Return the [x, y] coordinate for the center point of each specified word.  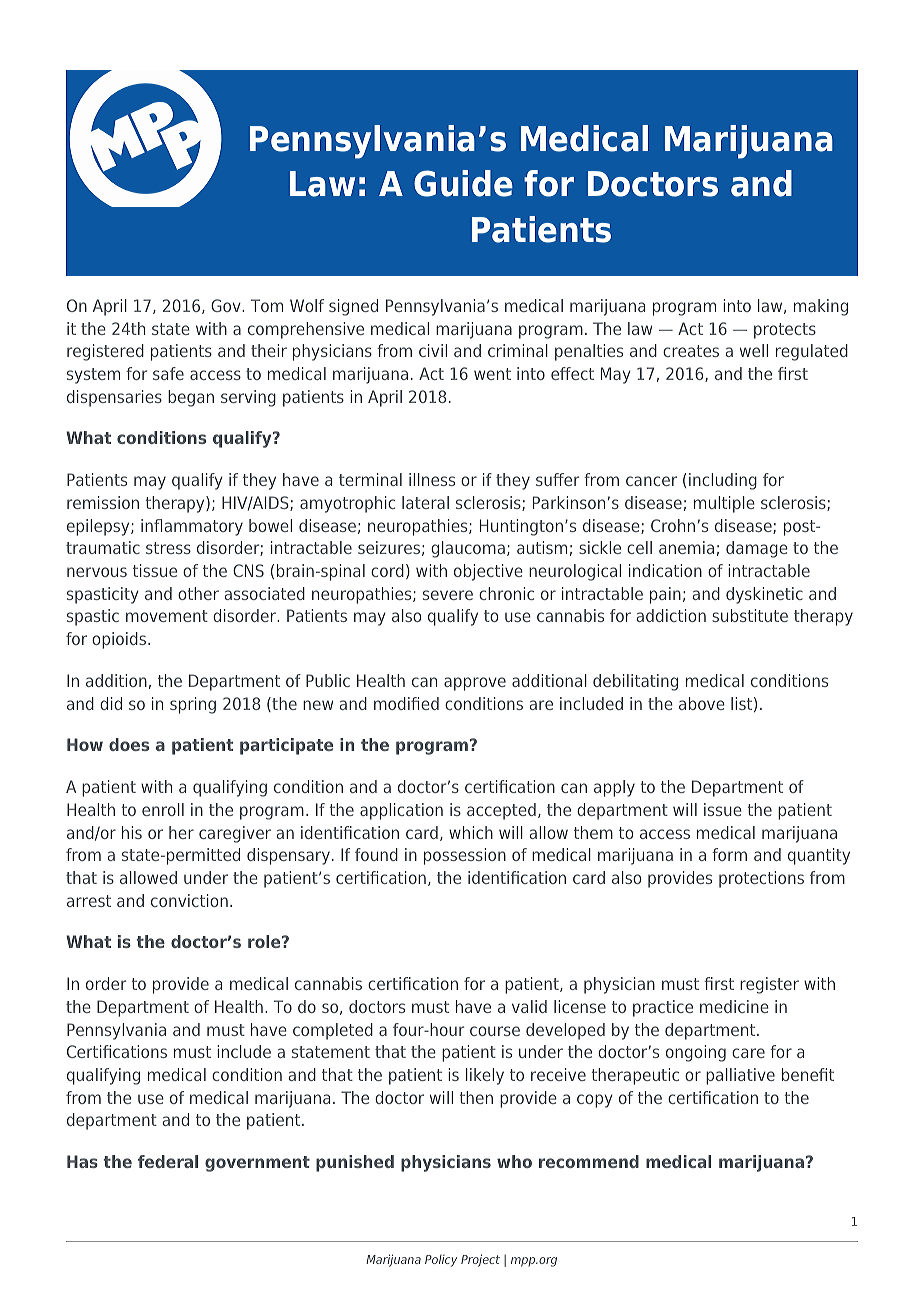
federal [168, 1161]
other [198, 593]
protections [761, 879]
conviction [189, 900]
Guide [463, 183]
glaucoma [468, 549]
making [821, 307]
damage [757, 549]
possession [465, 856]
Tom [267, 305]
